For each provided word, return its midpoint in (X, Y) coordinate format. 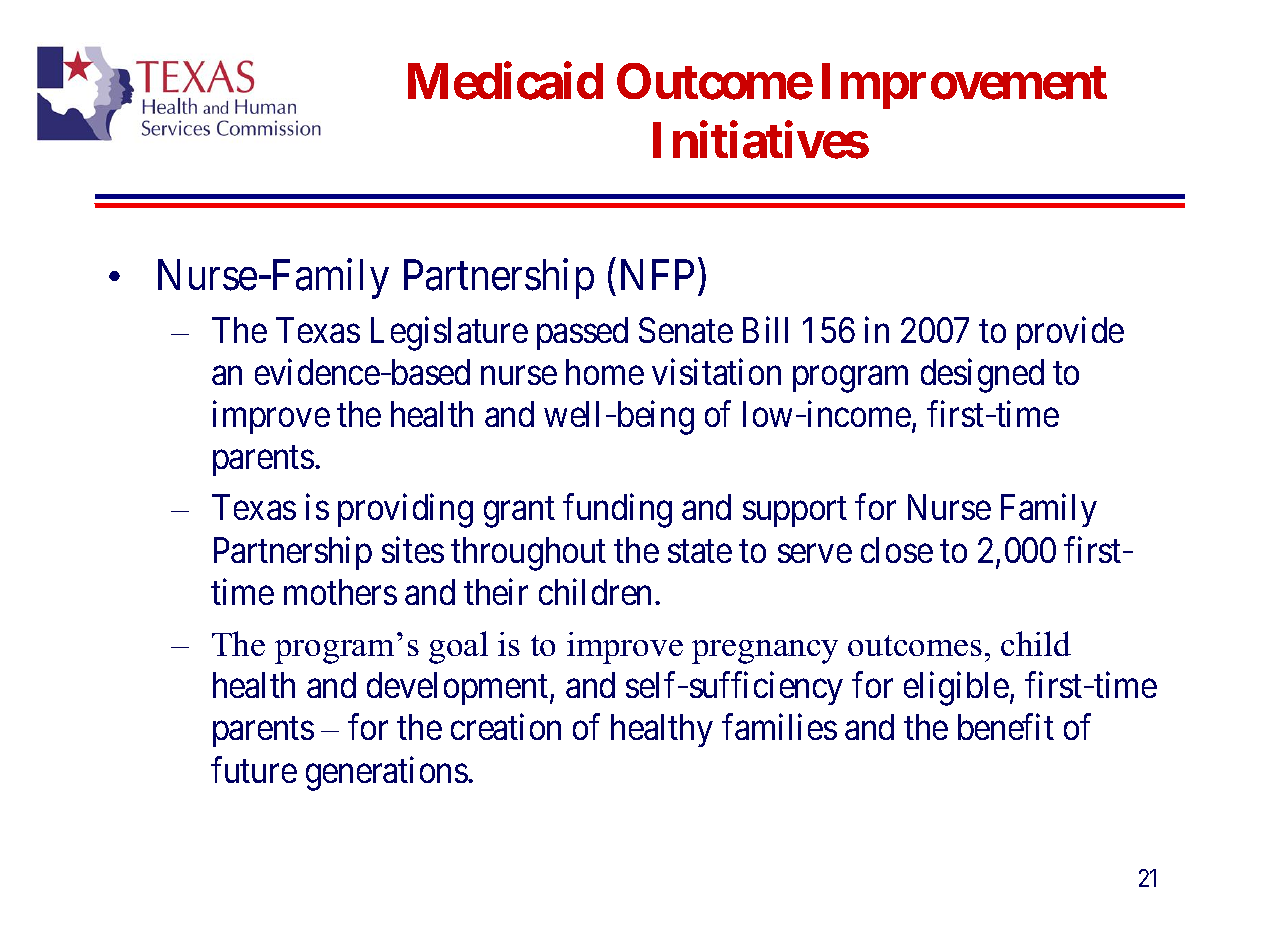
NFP (657, 275)
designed (982, 376)
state (700, 551)
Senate (686, 330)
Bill (765, 329)
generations (387, 774)
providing (405, 511)
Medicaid (505, 81)
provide (1070, 333)
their (496, 592)
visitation (716, 372)
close (897, 550)
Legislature (449, 333)
